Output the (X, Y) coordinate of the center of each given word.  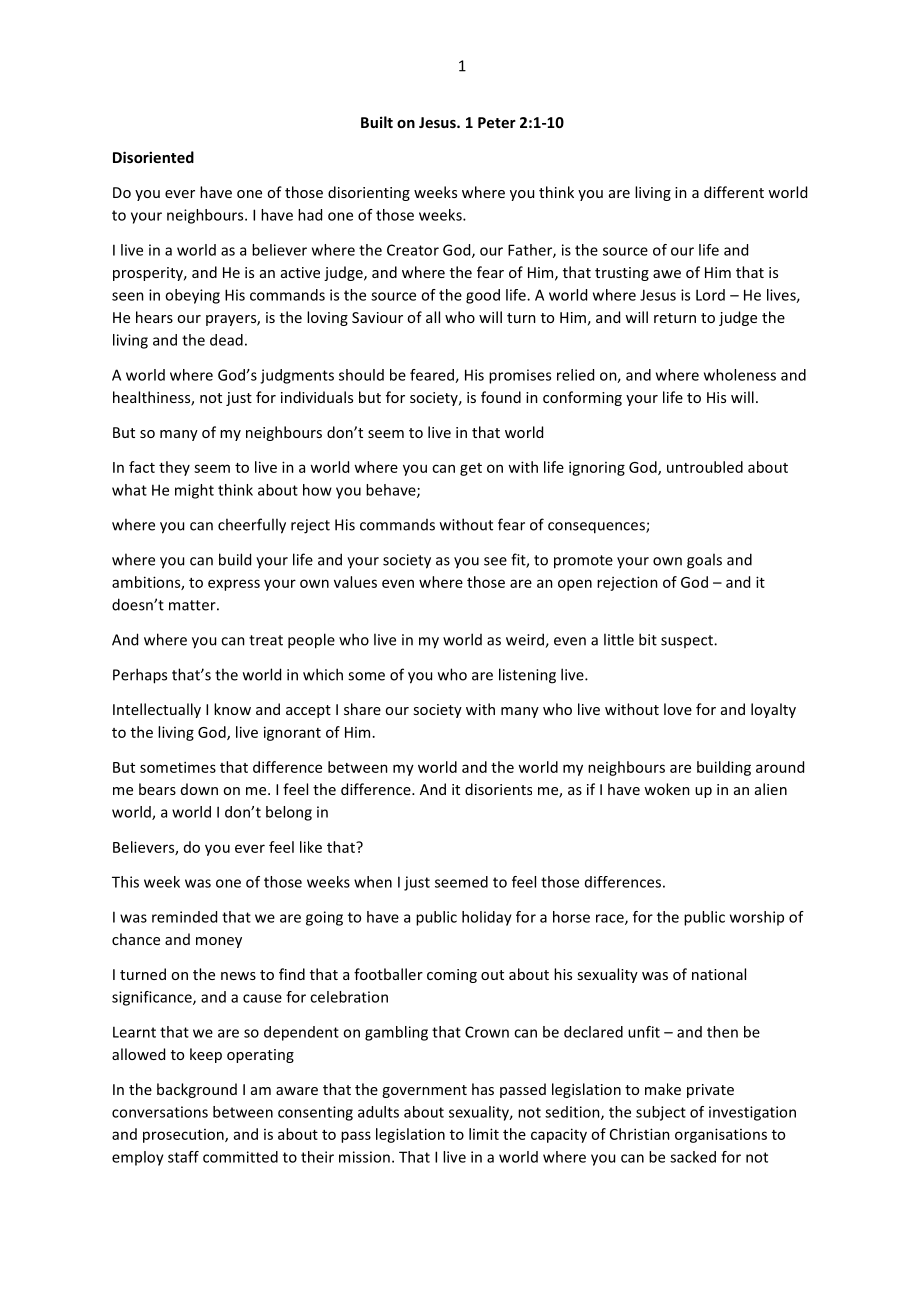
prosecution (184, 1136)
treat (266, 640)
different (734, 192)
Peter (497, 122)
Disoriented (153, 157)
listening (527, 676)
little (619, 639)
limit (484, 1134)
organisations (721, 1135)
